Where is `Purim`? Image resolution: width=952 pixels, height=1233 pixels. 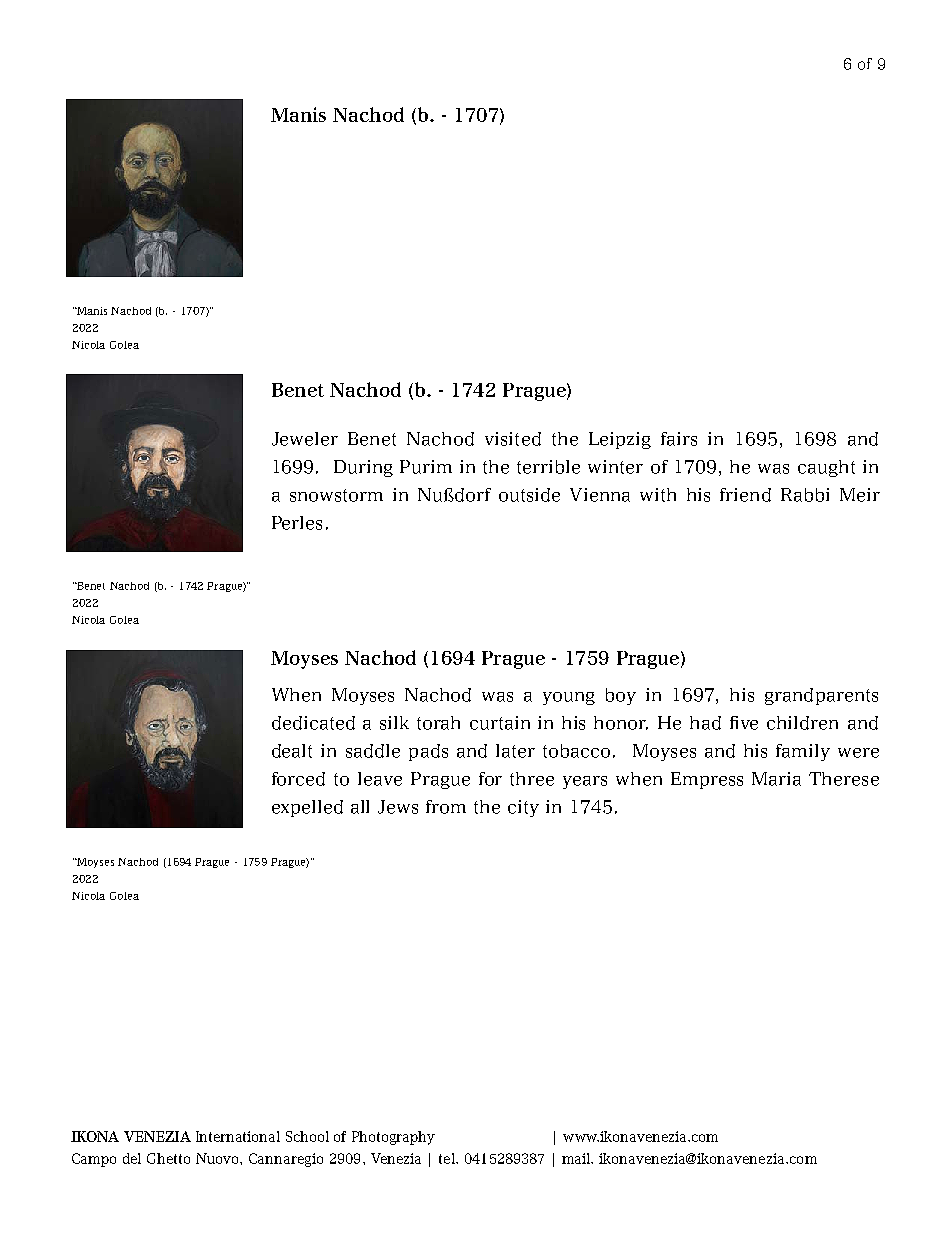
Purim is located at coordinates (426, 467).
